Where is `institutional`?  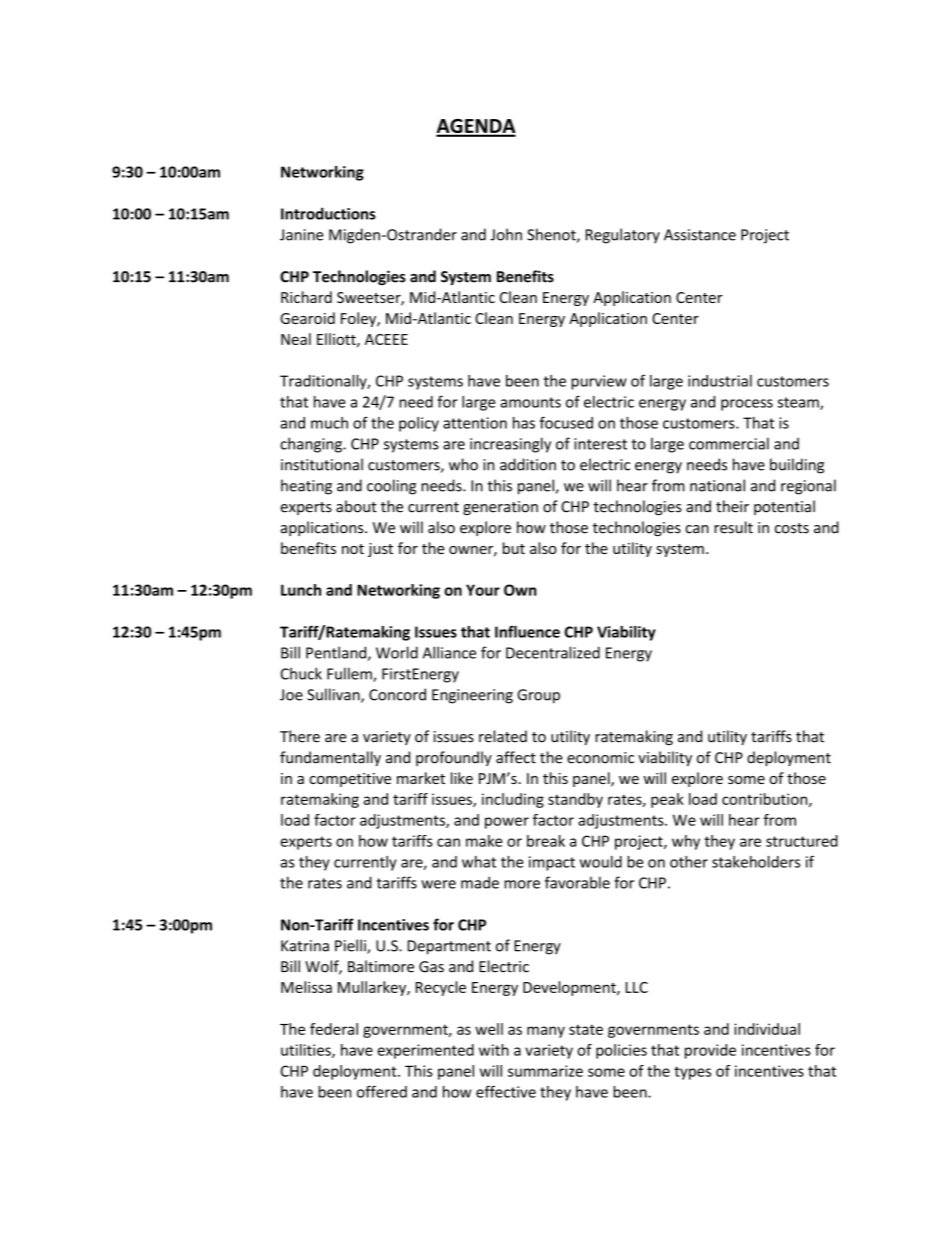
institutional is located at coordinates (322, 464).
